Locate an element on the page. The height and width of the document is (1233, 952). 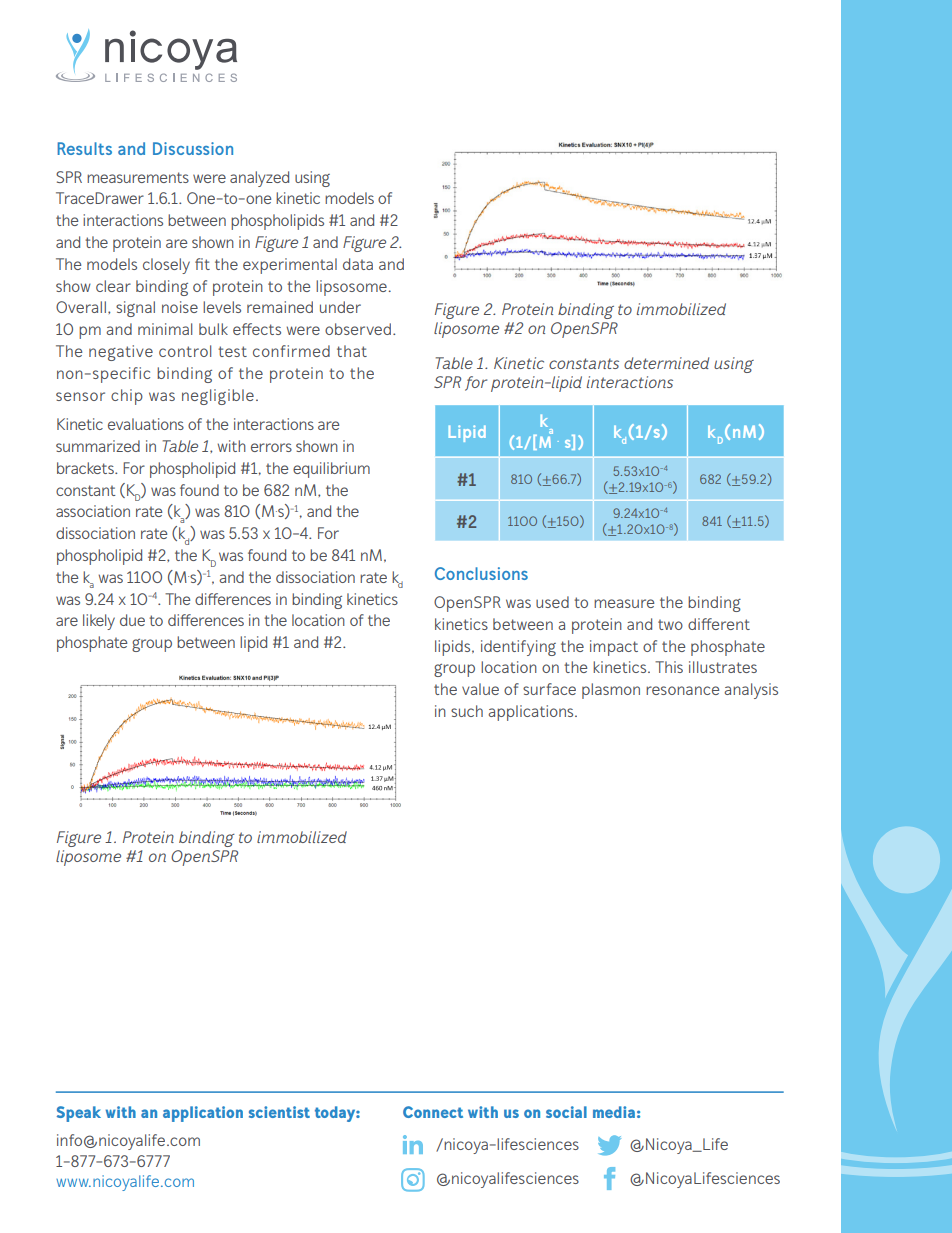
due is located at coordinates (132, 620).
